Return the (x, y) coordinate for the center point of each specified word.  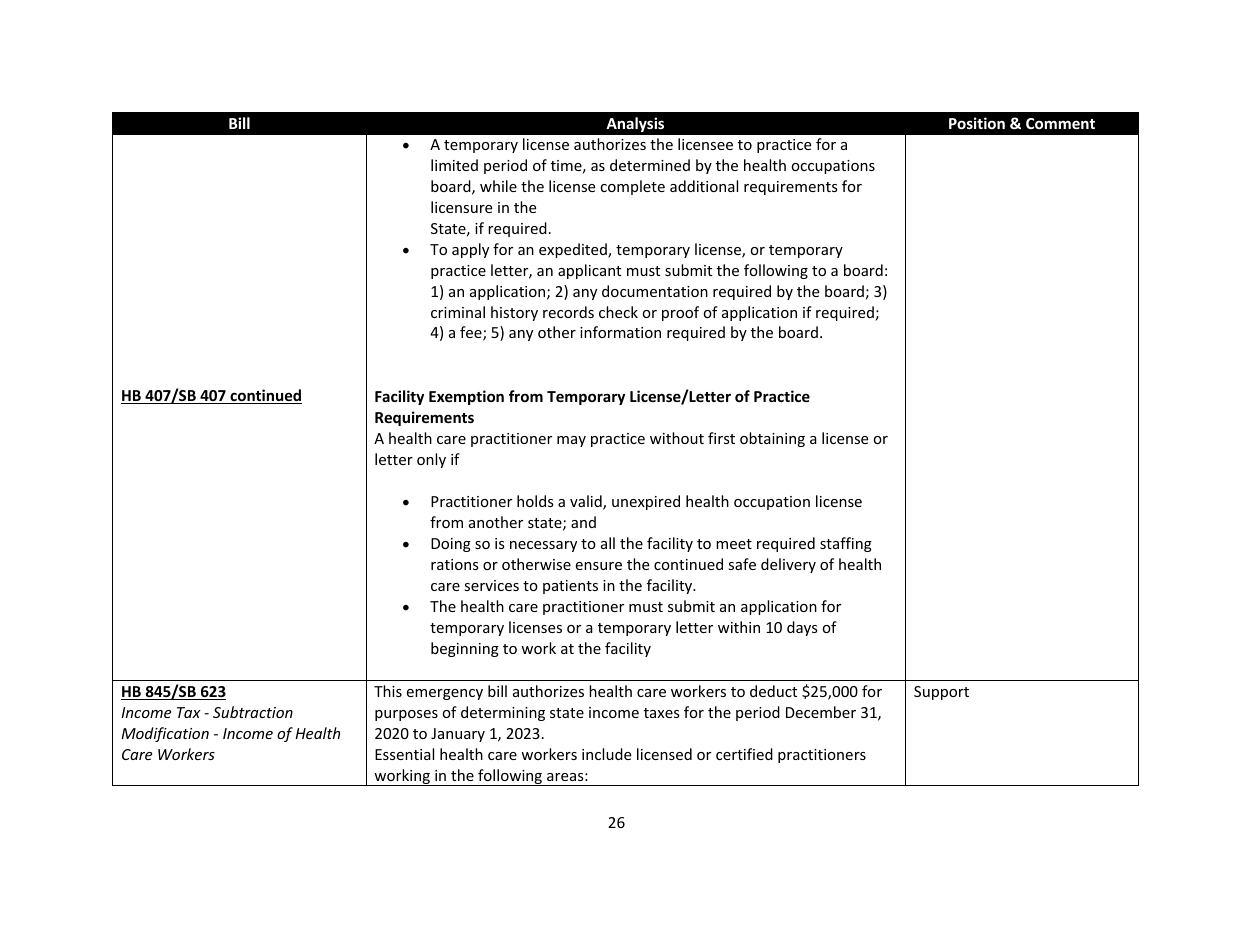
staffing (846, 544)
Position (977, 123)
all (608, 543)
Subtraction (253, 712)
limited (454, 165)
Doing (451, 545)
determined (650, 165)
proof (680, 313)
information (620, 332)
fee (472, 333)
